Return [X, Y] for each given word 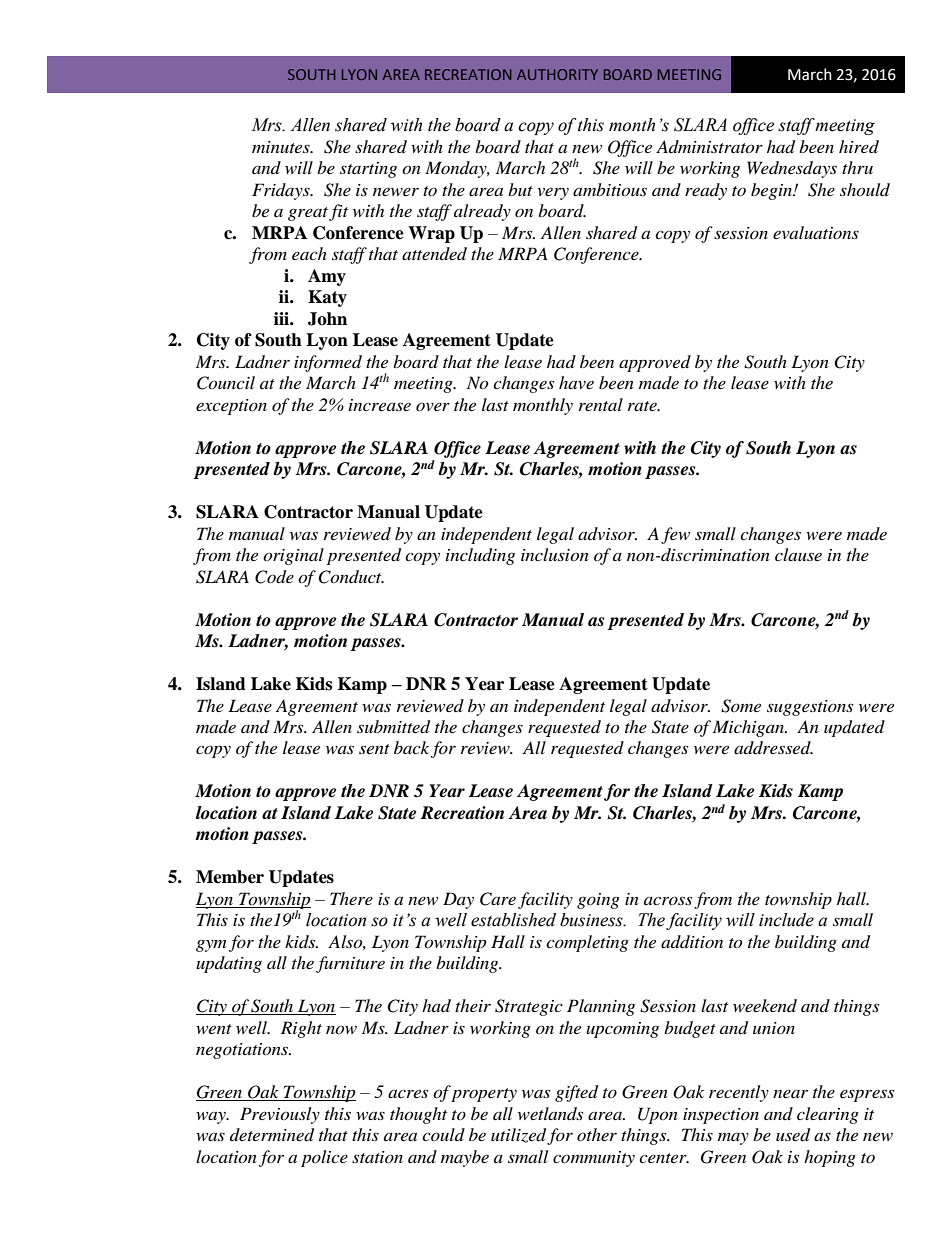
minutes [282, 147]
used [793, 1135]
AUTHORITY [557, 74]
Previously [280, 1115]
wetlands [550, 1113]
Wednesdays [792, 169]
